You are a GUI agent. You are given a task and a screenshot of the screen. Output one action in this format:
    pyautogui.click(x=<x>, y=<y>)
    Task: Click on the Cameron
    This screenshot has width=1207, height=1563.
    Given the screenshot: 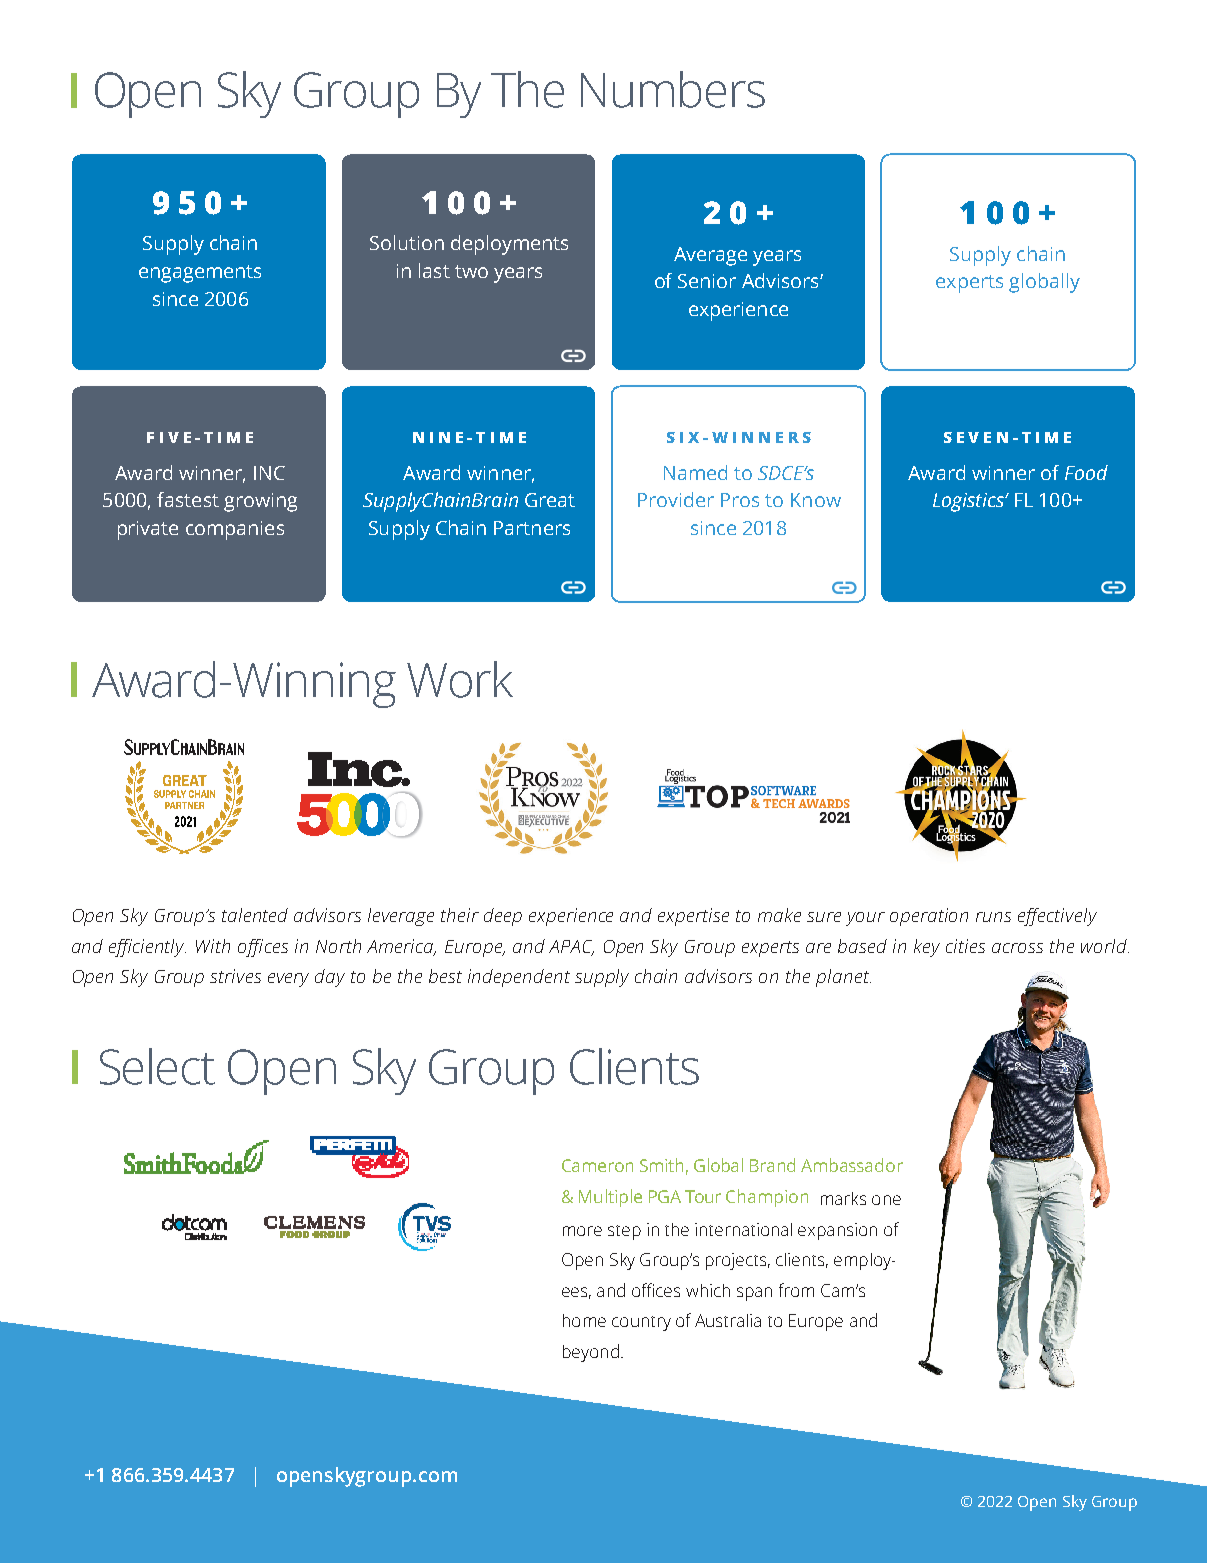 What is the action you would take?
    pyautogui.click(x=597, y=1165)
